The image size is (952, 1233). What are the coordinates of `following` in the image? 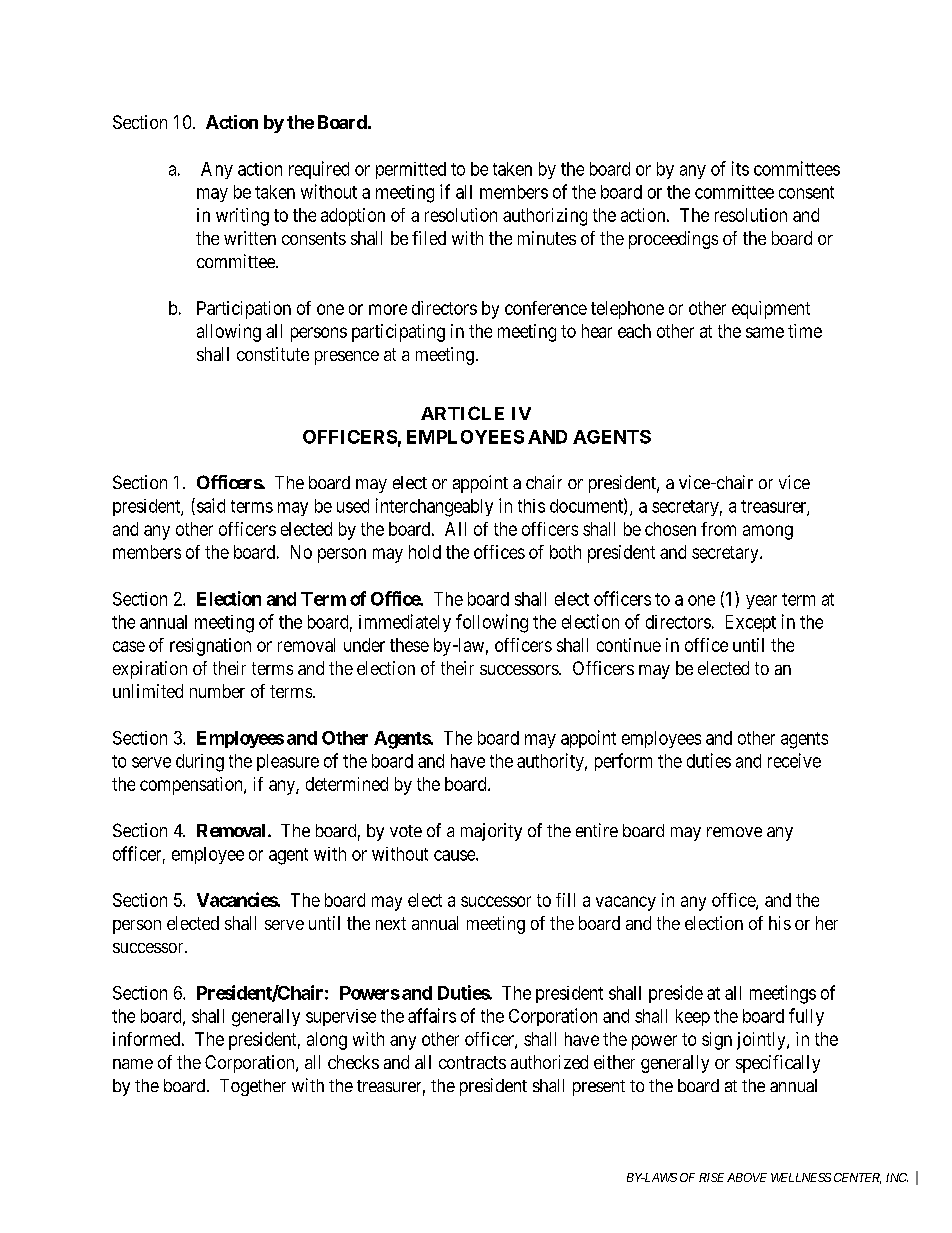 It's located at (492, 623).
